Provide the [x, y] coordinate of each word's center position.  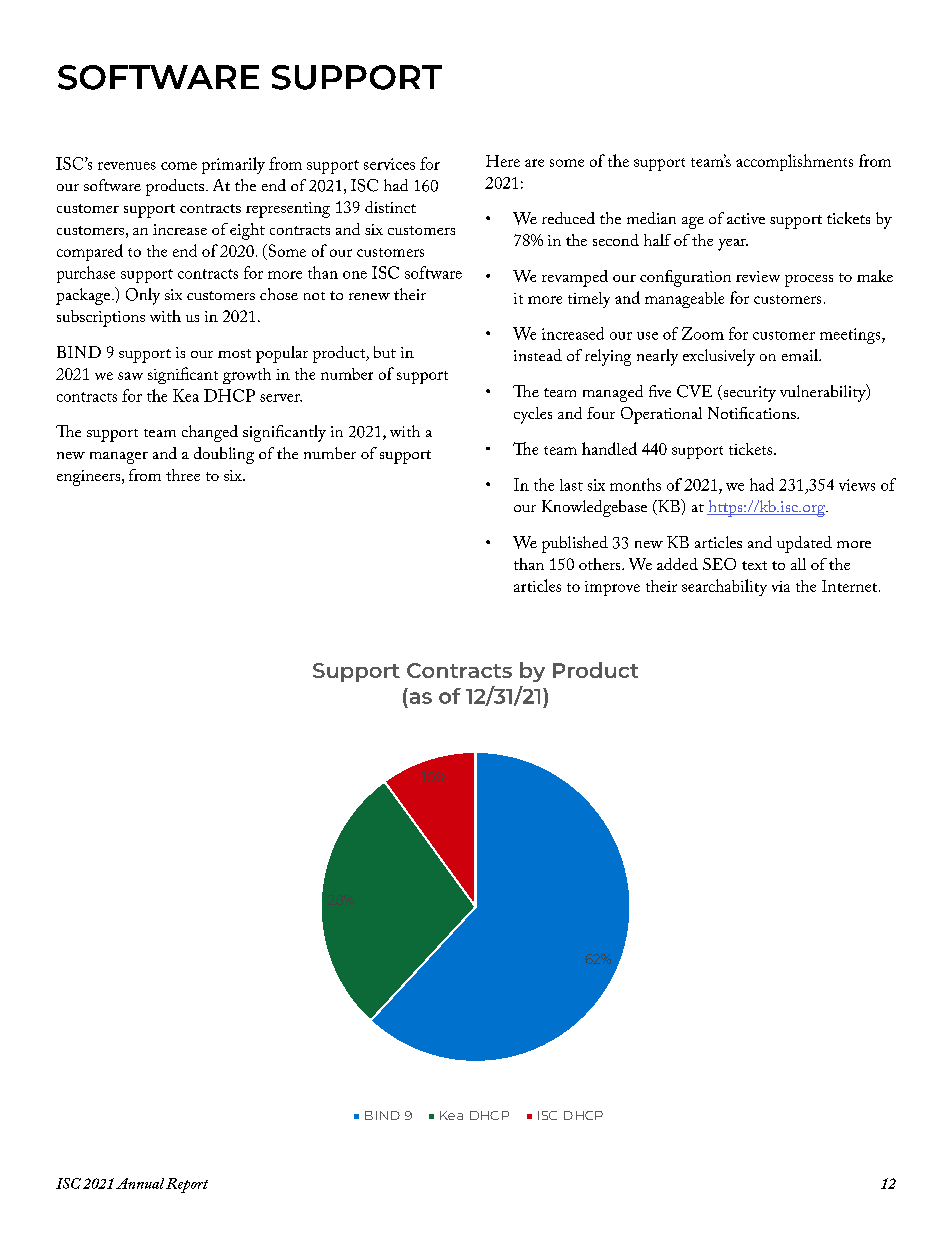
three [183, 475]
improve [612, 588]
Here [503, 161]
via [781, 586]
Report [187, 1185]
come [179, 166]
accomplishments [794, 162]
